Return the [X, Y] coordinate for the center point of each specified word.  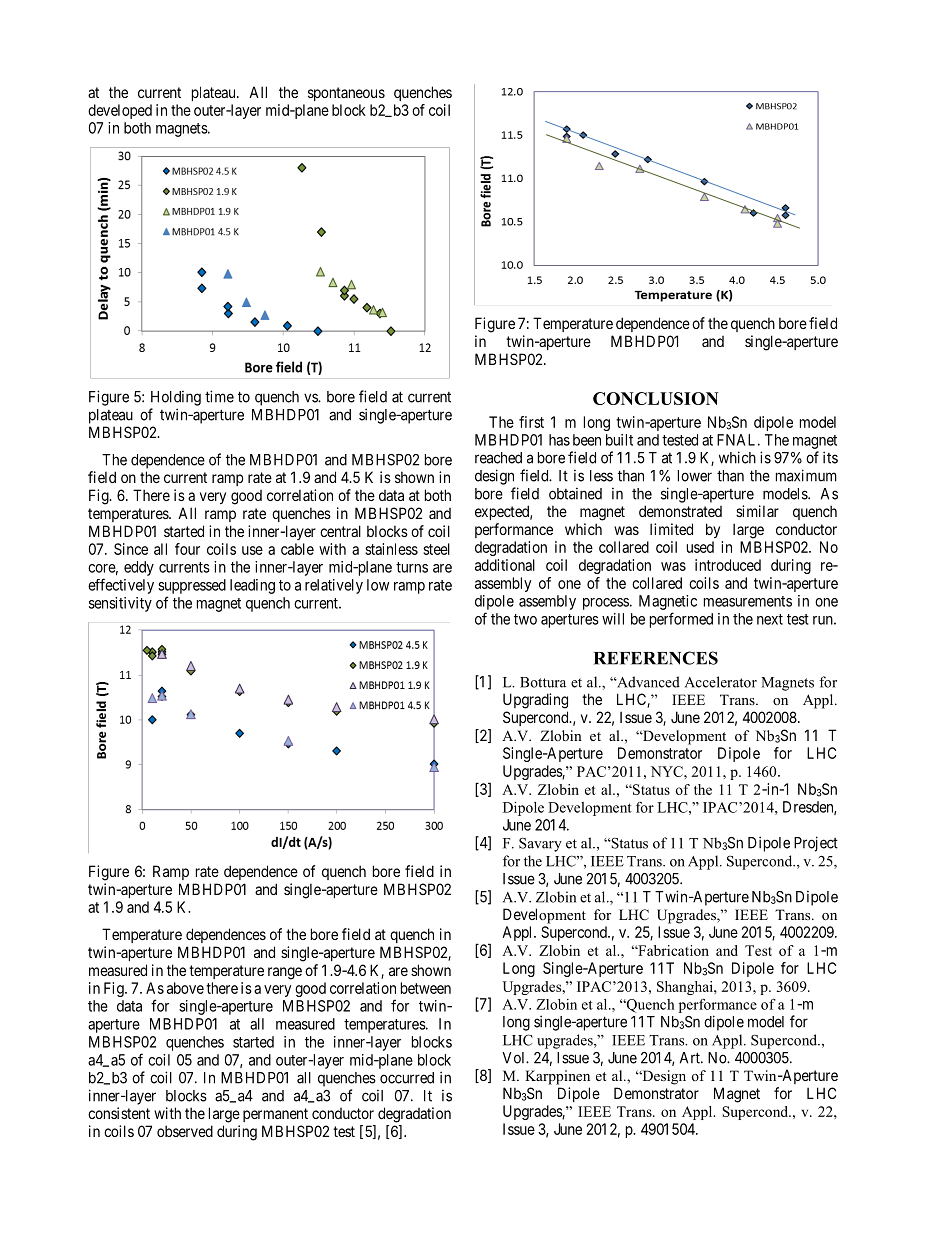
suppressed [192, 586]
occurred [407, 1078]
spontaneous [346, 94]
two [525, 619]
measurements [748, 601]
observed [185, 1131]
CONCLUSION [656, 398]
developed [120, 111]
